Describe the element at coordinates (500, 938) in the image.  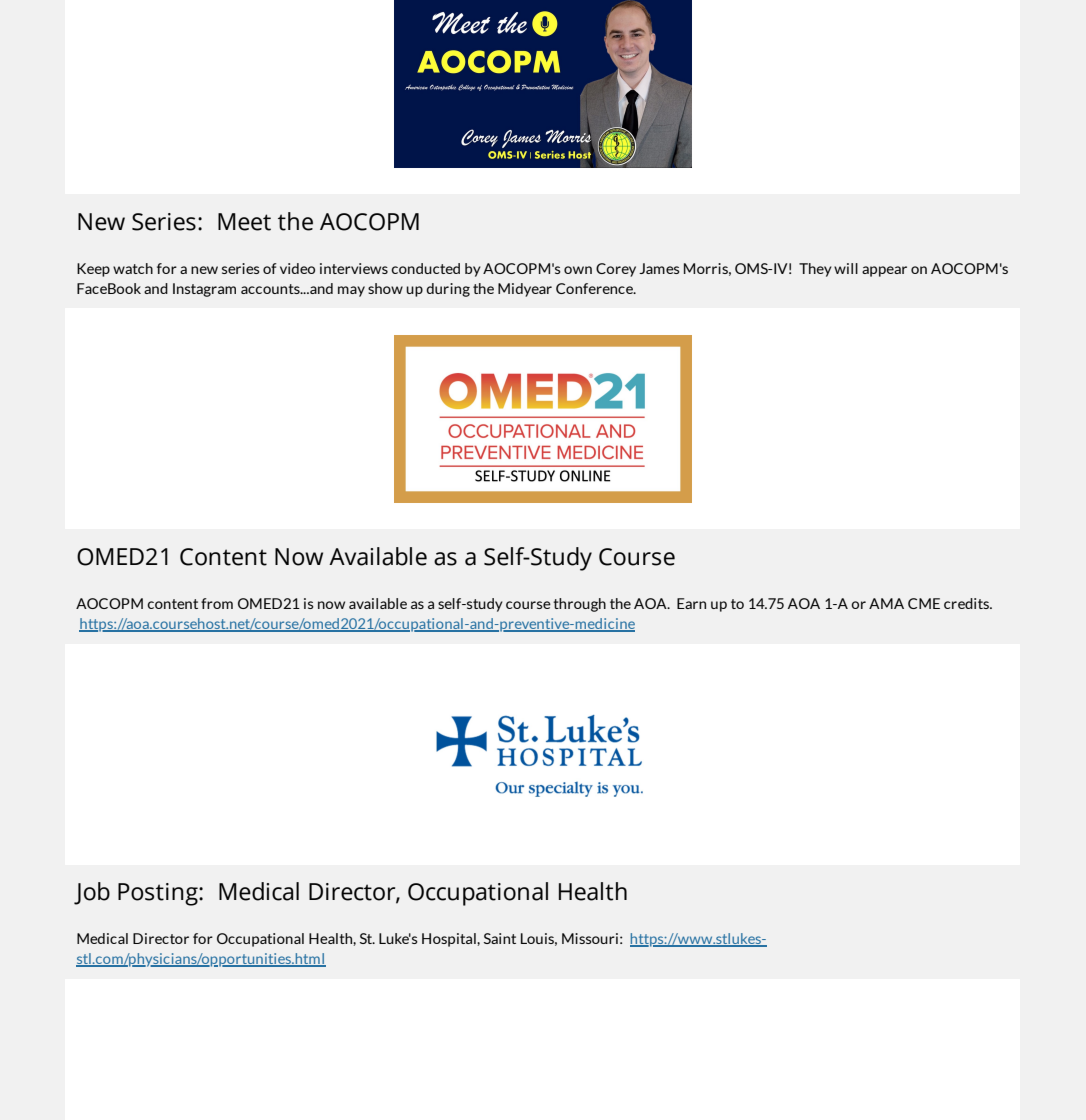
I see `Saint` at that location.
